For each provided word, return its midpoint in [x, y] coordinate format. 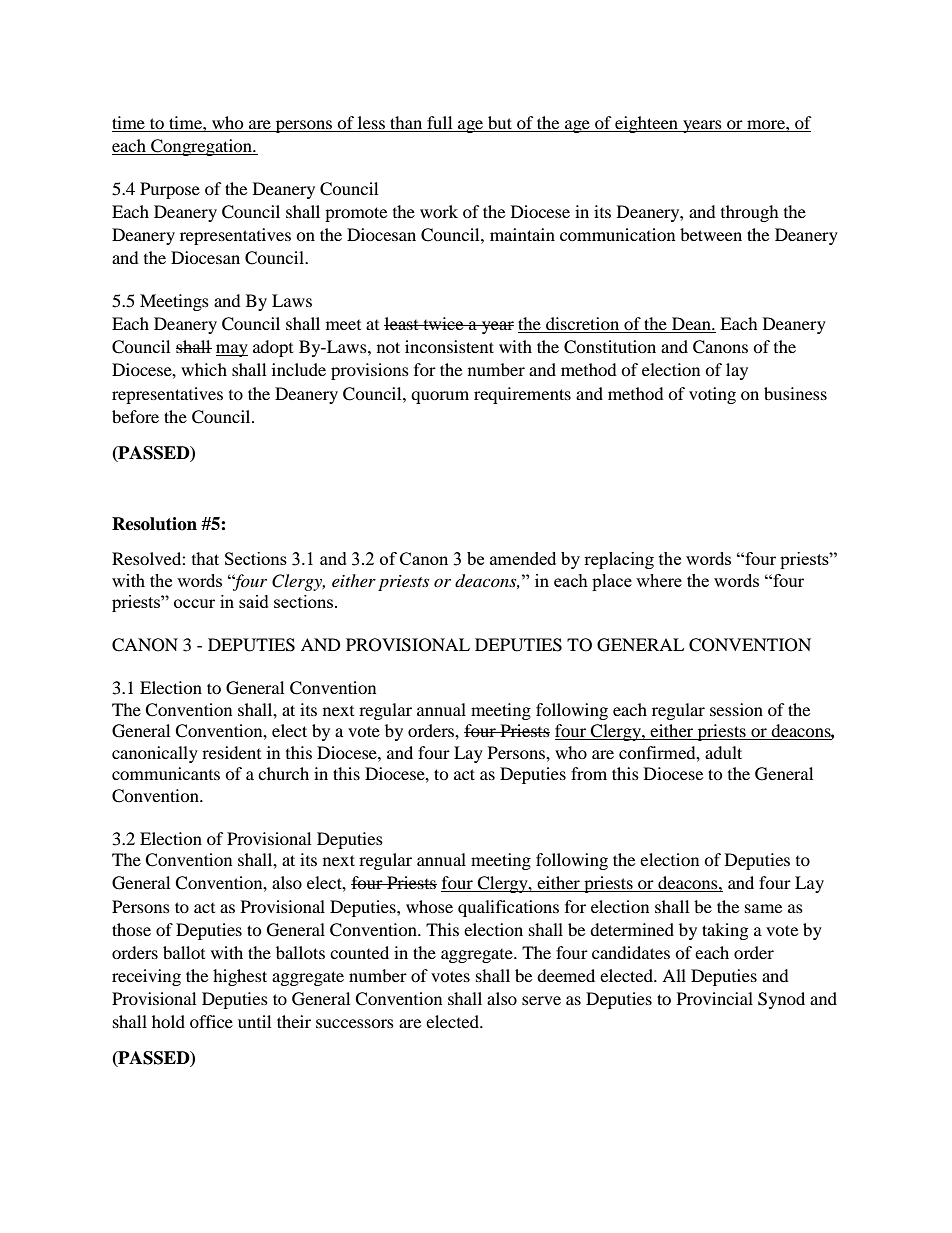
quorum [440, 397]
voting [712, 395]
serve [541, 1000]
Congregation [202, 147]
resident [231, 752]
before [135, 416]
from [589, 773]
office [211, 1021]
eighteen [646, 124]
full [440, 124]
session [736, 709]
